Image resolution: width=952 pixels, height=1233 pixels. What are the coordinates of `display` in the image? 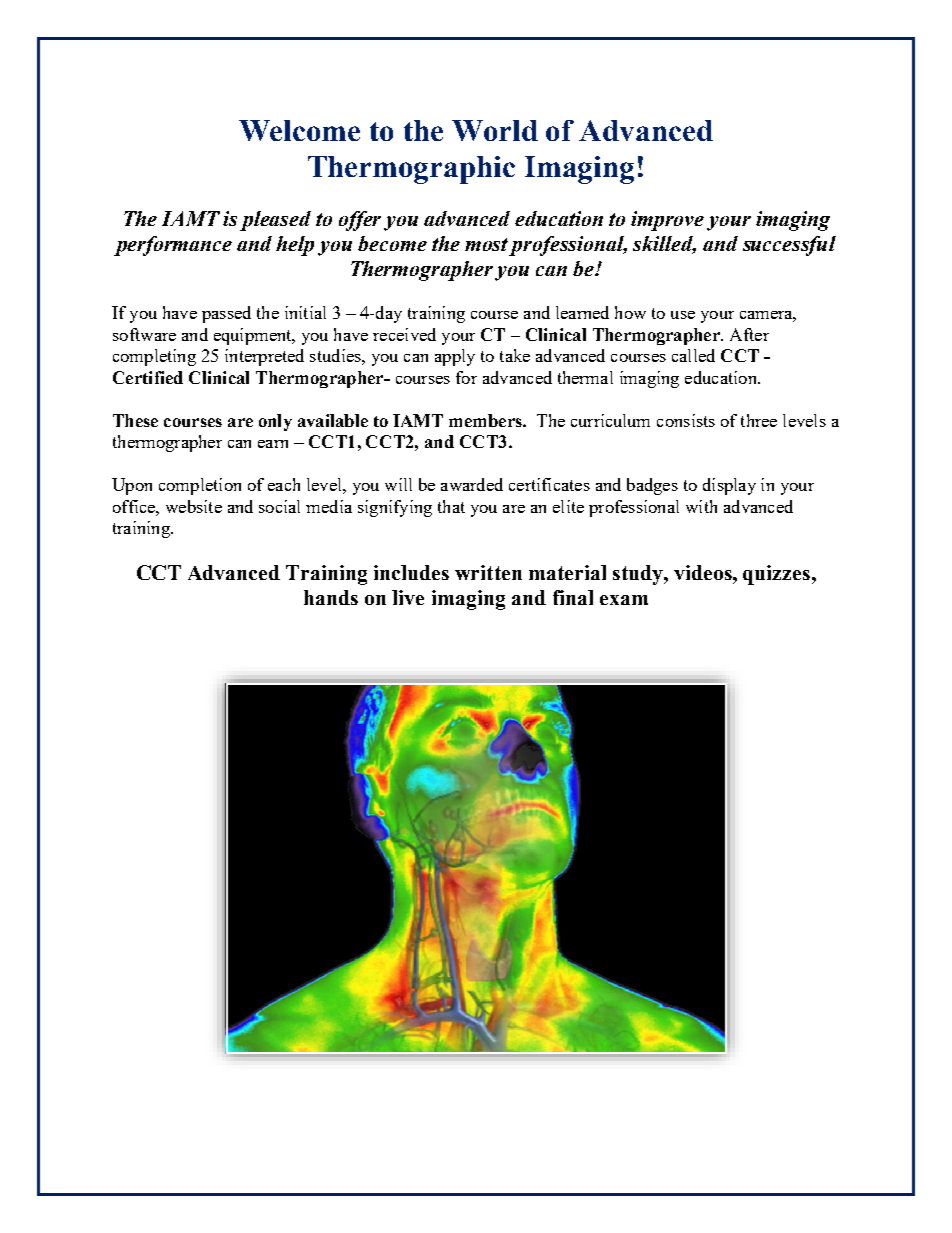 It's located at (729, 486).
